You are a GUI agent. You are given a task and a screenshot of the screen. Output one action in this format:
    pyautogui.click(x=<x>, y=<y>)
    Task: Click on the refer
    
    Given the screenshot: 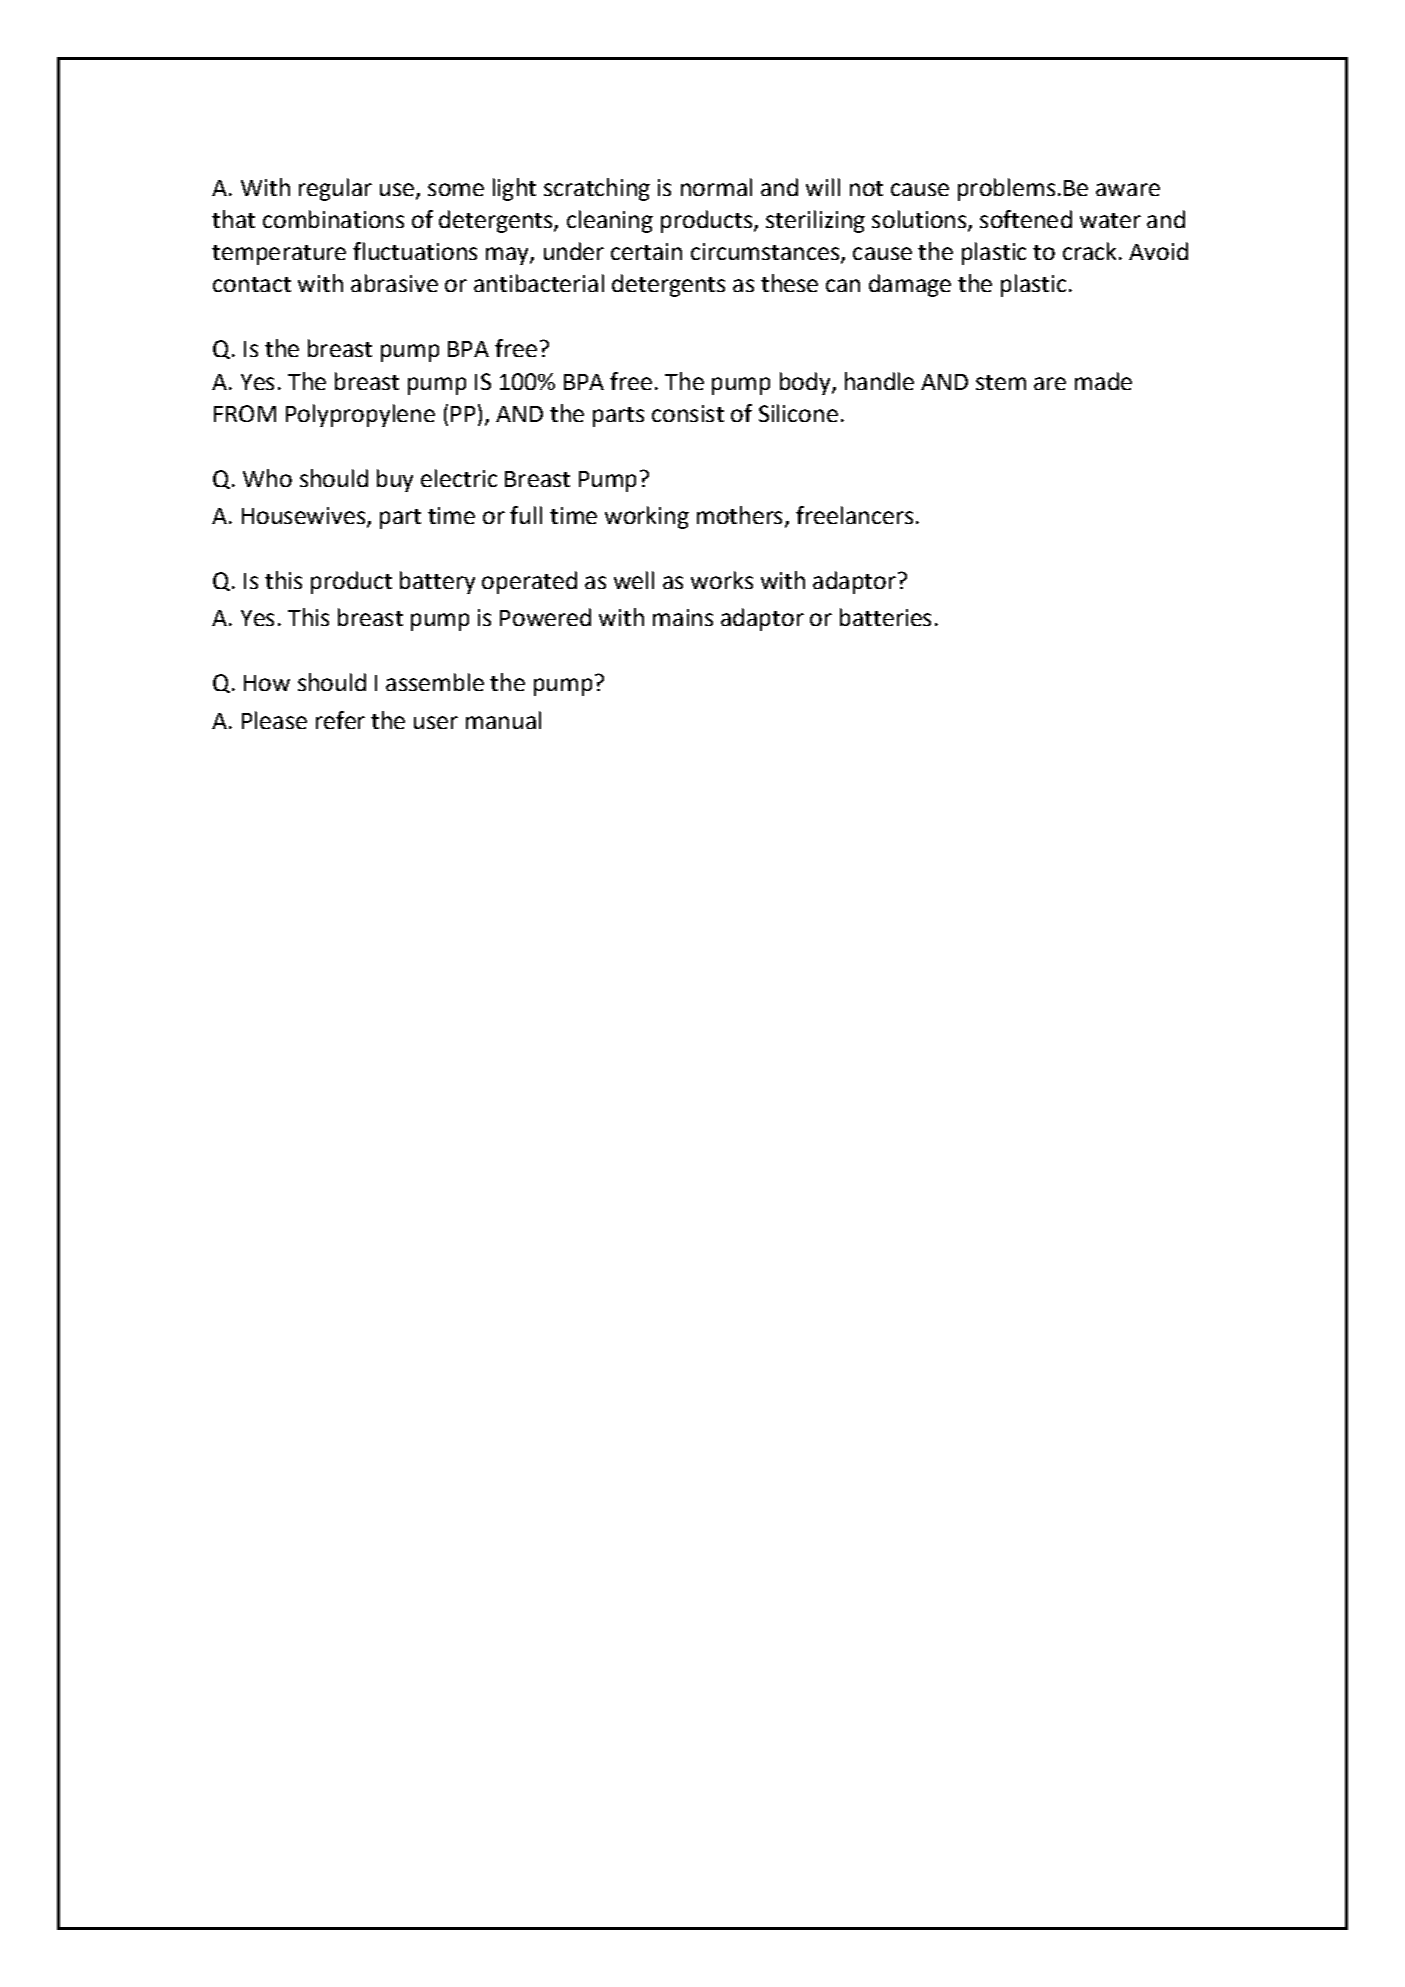 What is the action you would take?
    pyautogui.click(x=340, y=720)
